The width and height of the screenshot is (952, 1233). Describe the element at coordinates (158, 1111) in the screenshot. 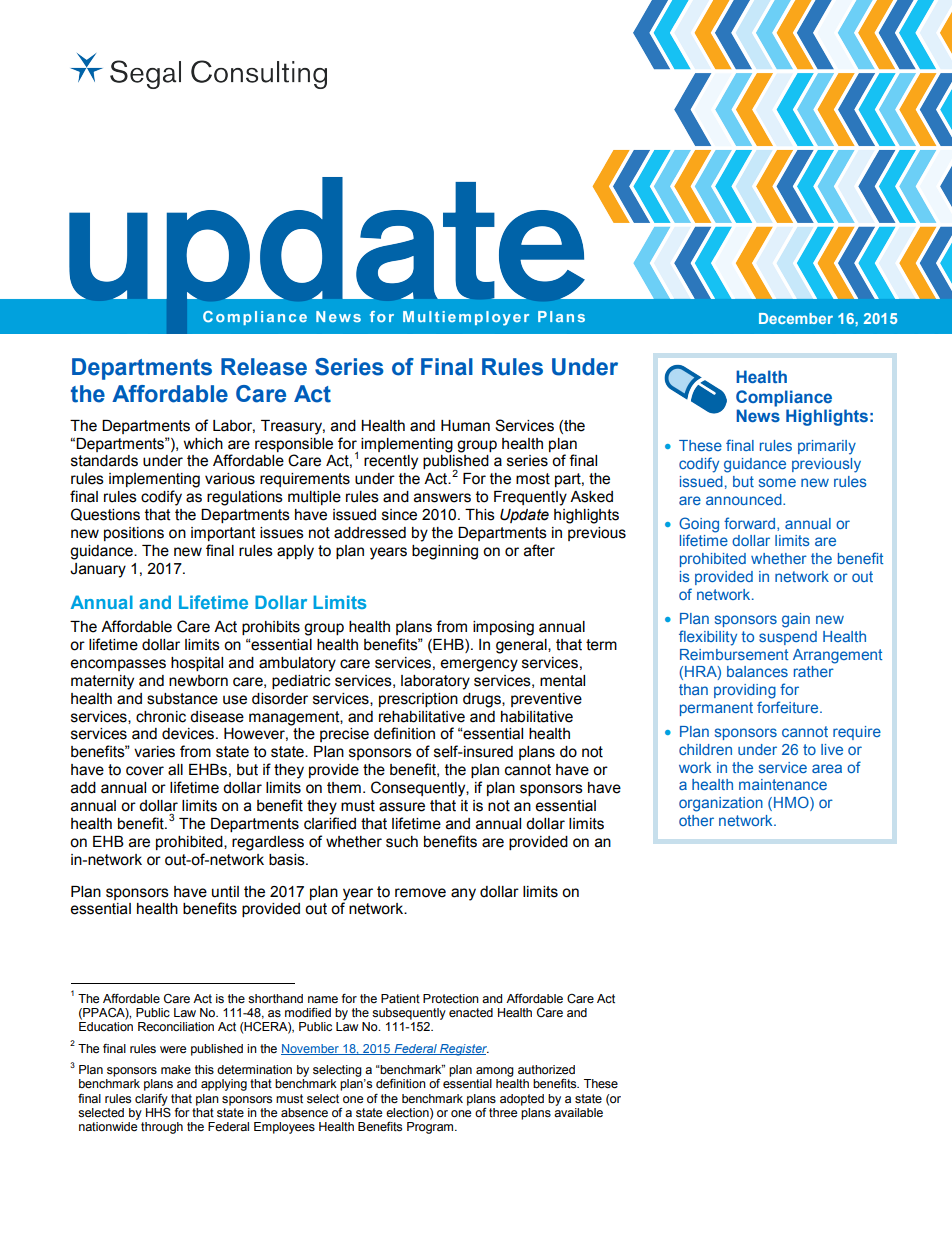

I see `HHS` at that location.
